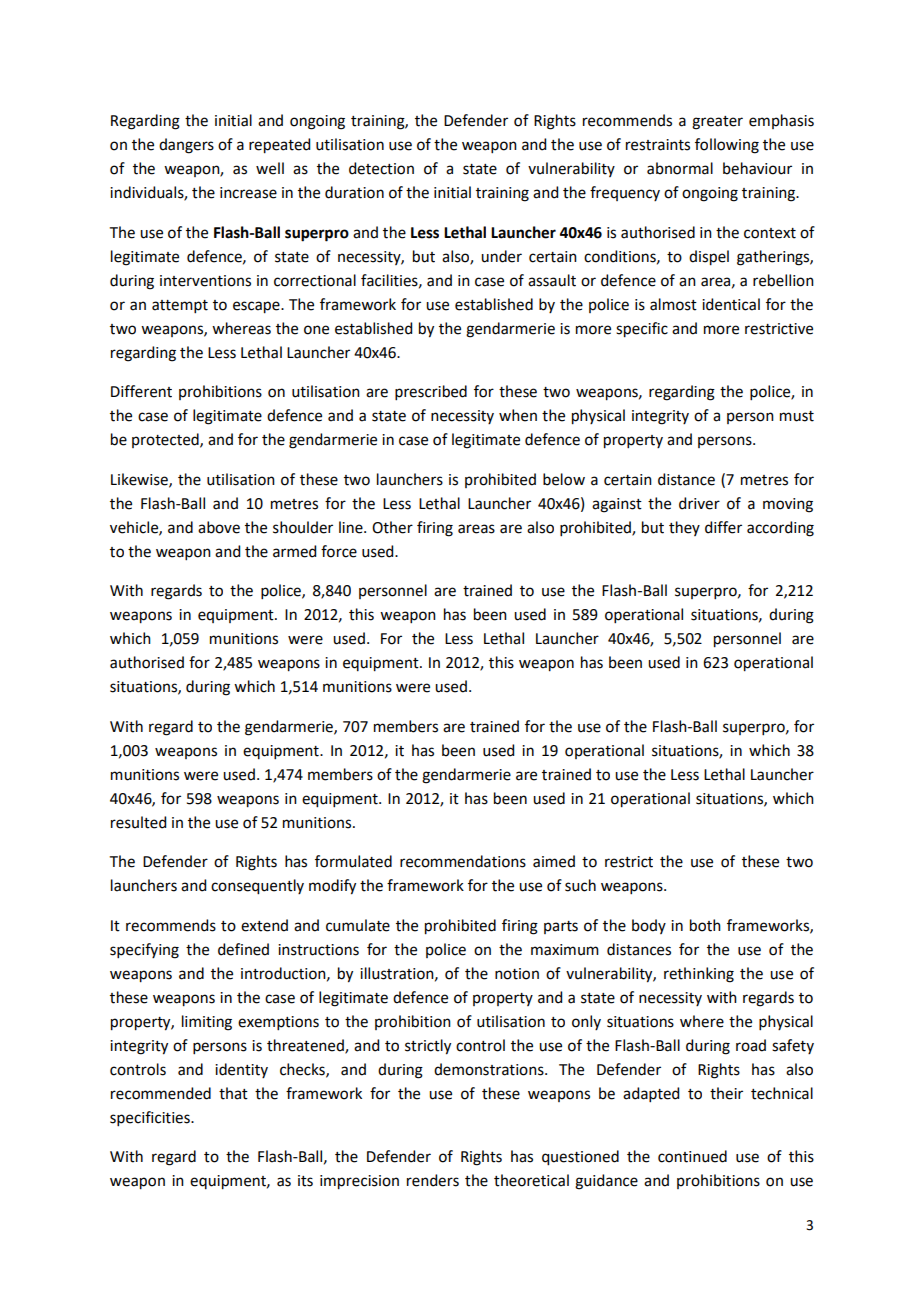 This page has width=924, height=1308. I want to click on they, so click(684, 528).
